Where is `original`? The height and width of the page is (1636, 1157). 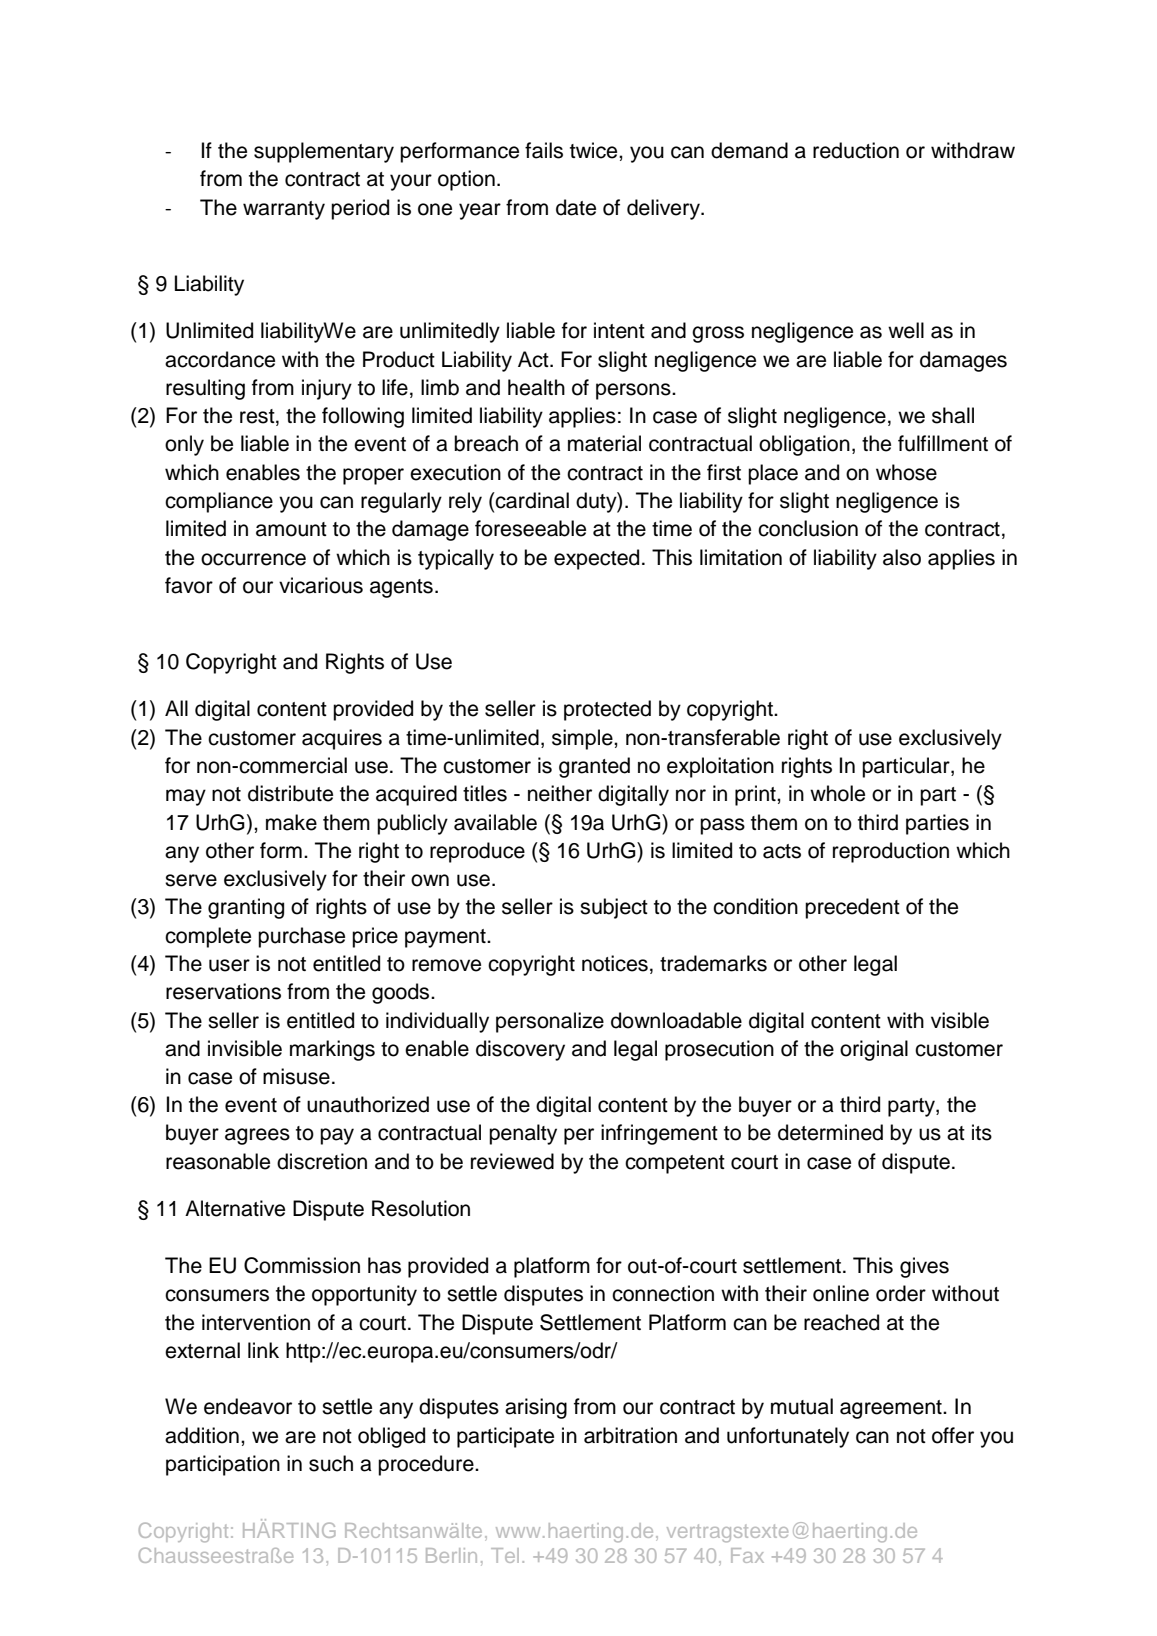
original is located at coordinates (874, 1050).
